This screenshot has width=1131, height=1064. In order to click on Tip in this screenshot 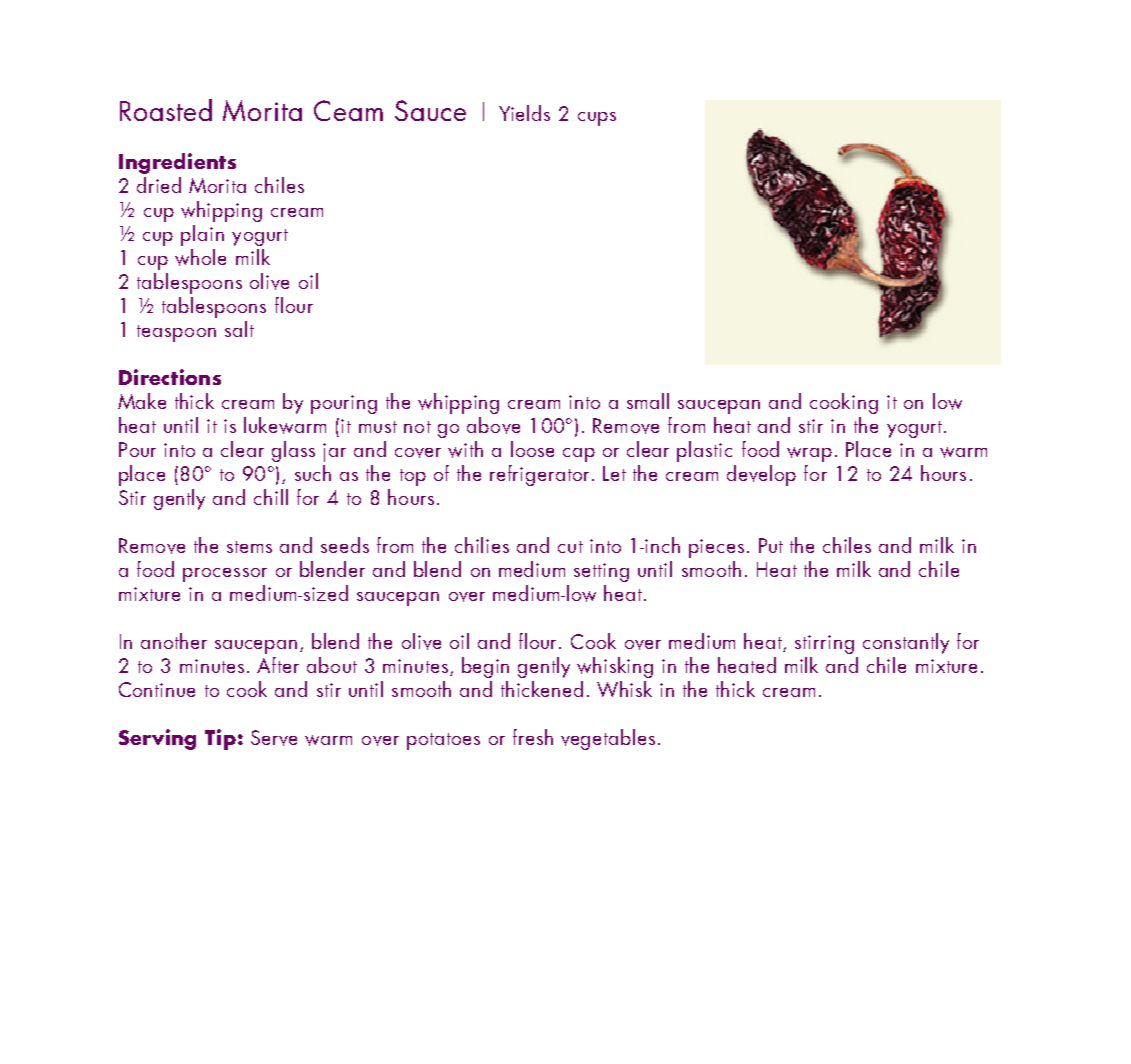, I will do `click(220, 739)`.
